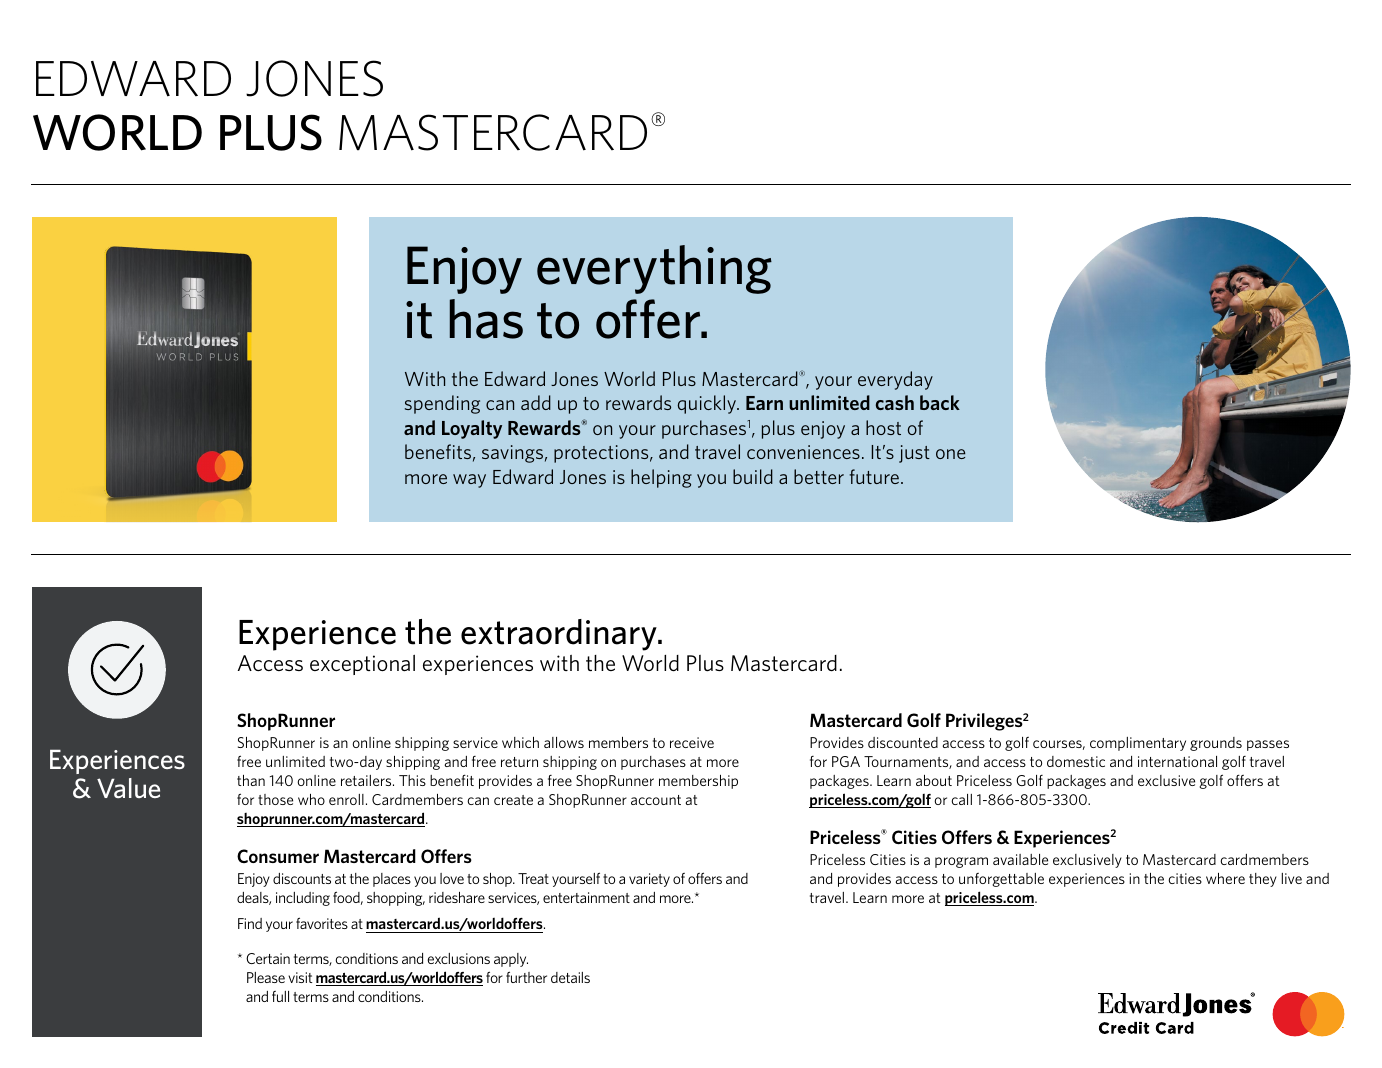 This screenshot has width=1382, height=1068. I want to click on Please, so click(266, 977).
